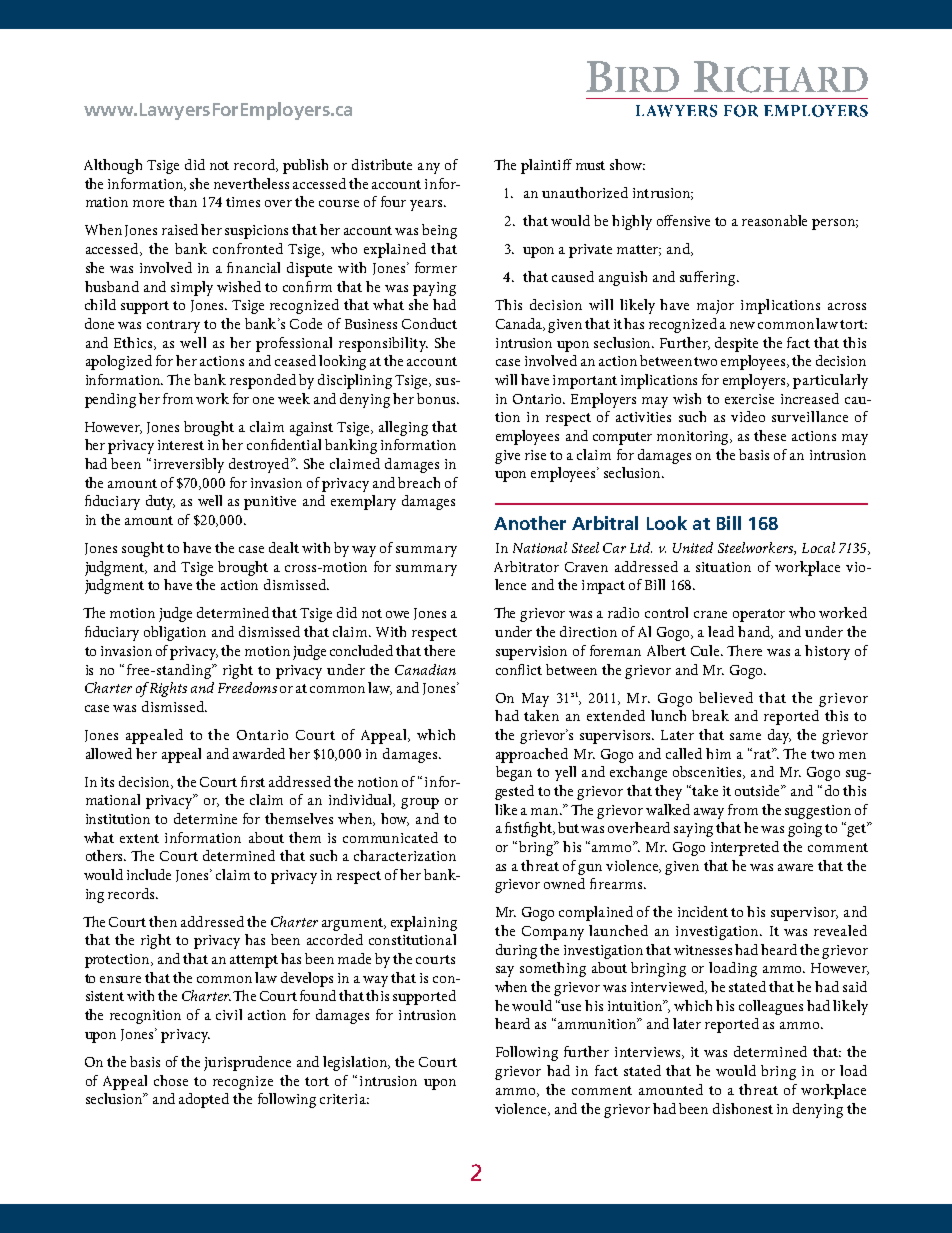 The image size is (952, 1233). What do you see at coordinates (774, 220) in the screenshot?
I see `reasonable` at bounding box center [774, 220].
